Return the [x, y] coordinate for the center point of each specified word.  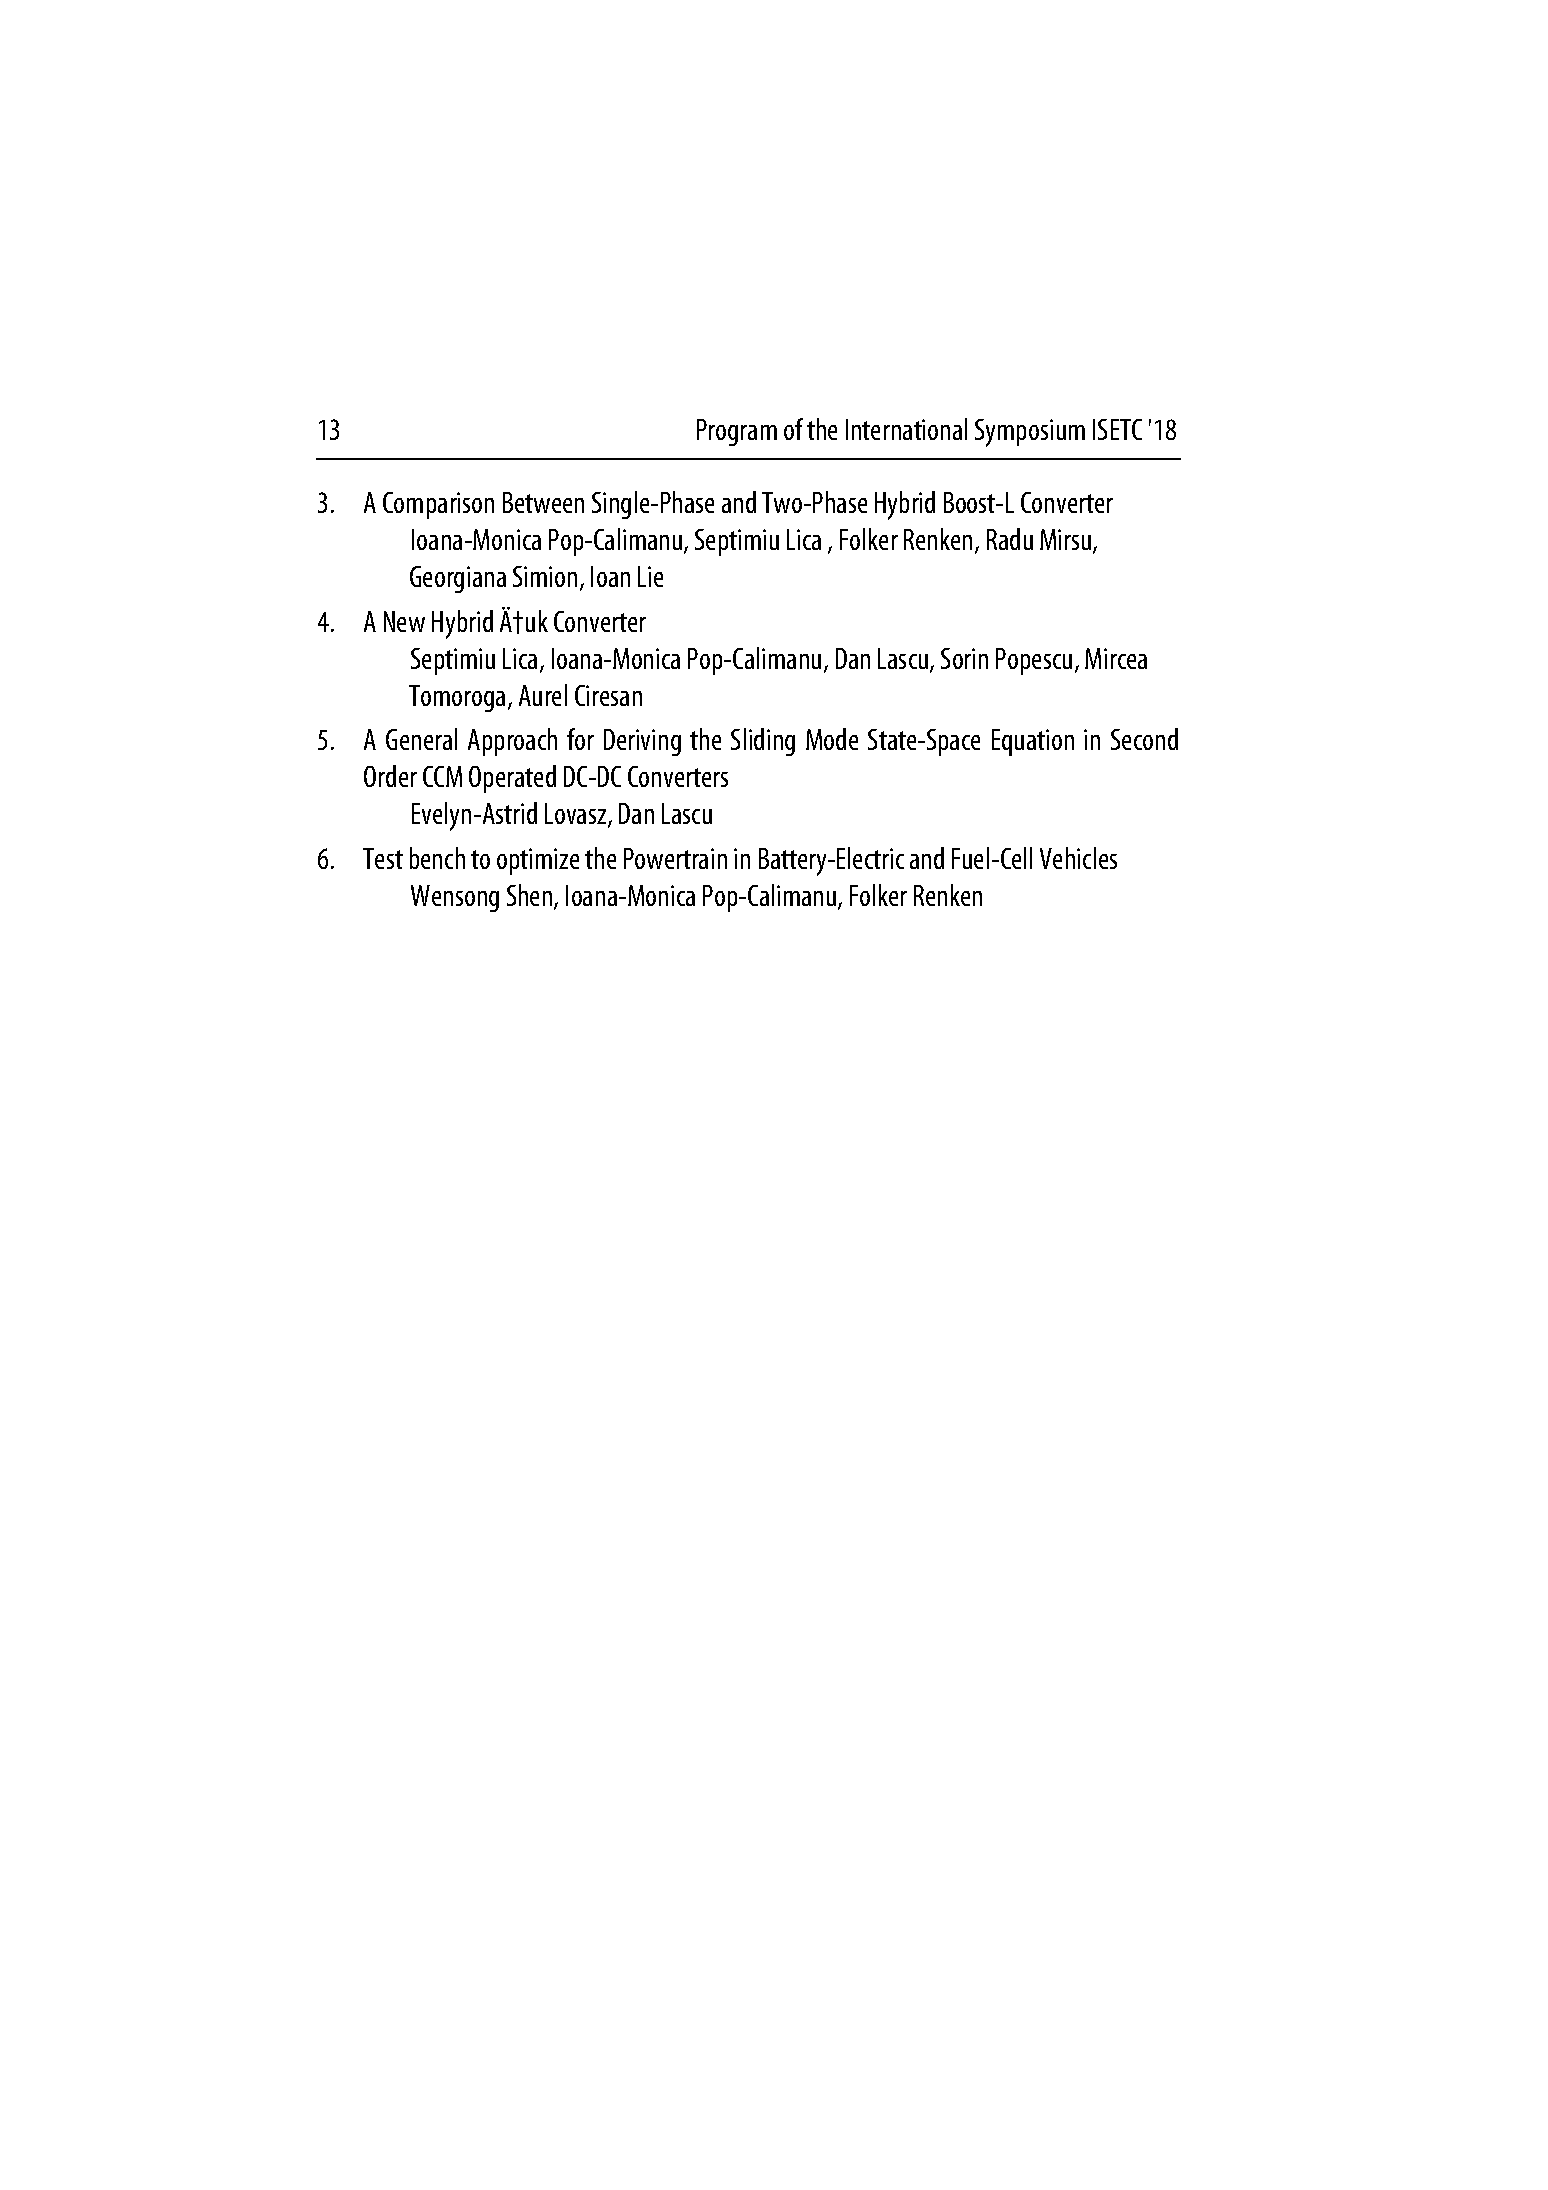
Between [543, 502]
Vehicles [1078, 858]
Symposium [1030, 433]
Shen [531, 896]
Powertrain [675, 858]
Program [737, 432]
